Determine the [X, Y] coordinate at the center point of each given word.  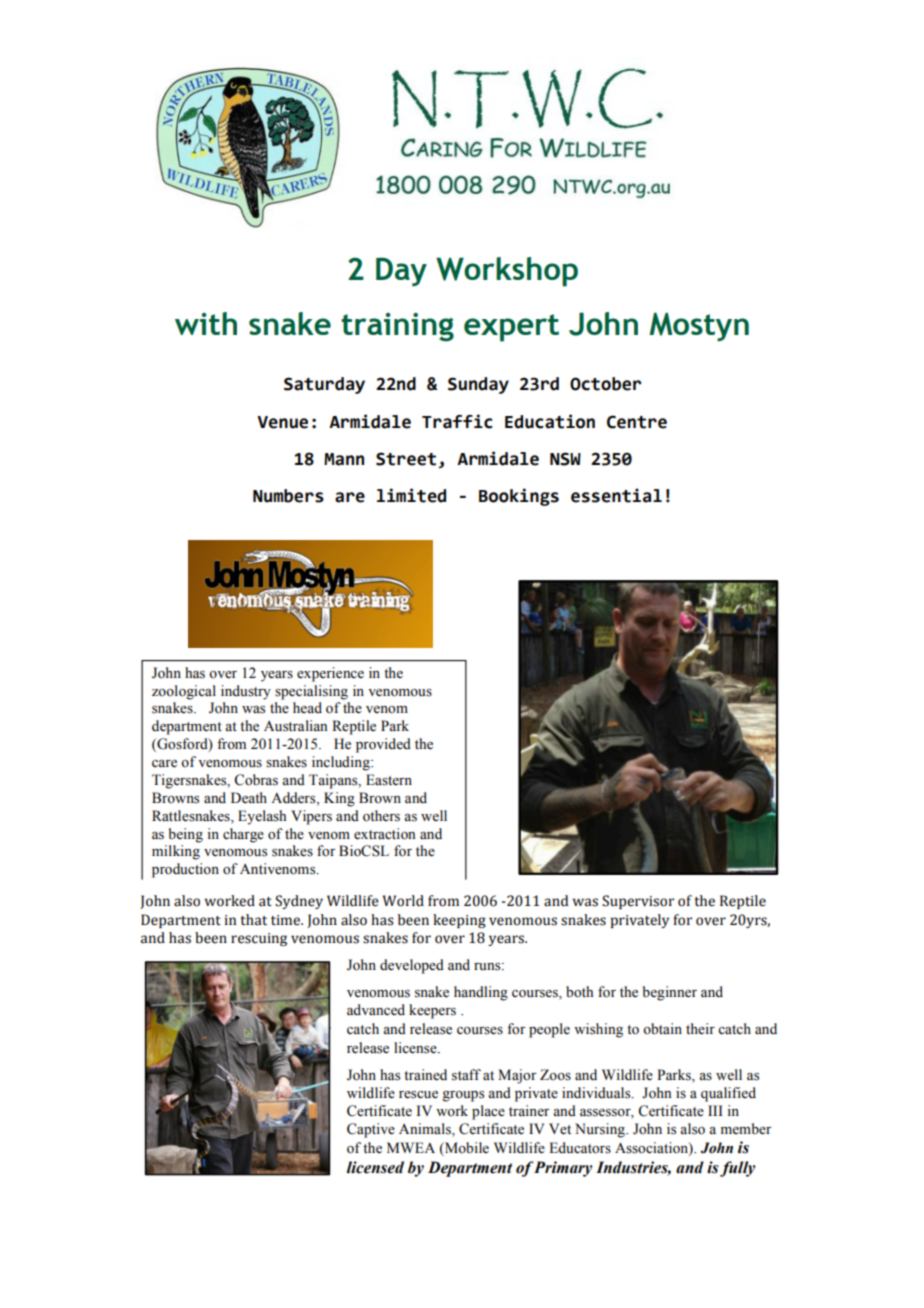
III [715, 1110]
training [397, 327]
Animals [426, 1130]
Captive [371, 1130]
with [206, 323]
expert [511, 328]
